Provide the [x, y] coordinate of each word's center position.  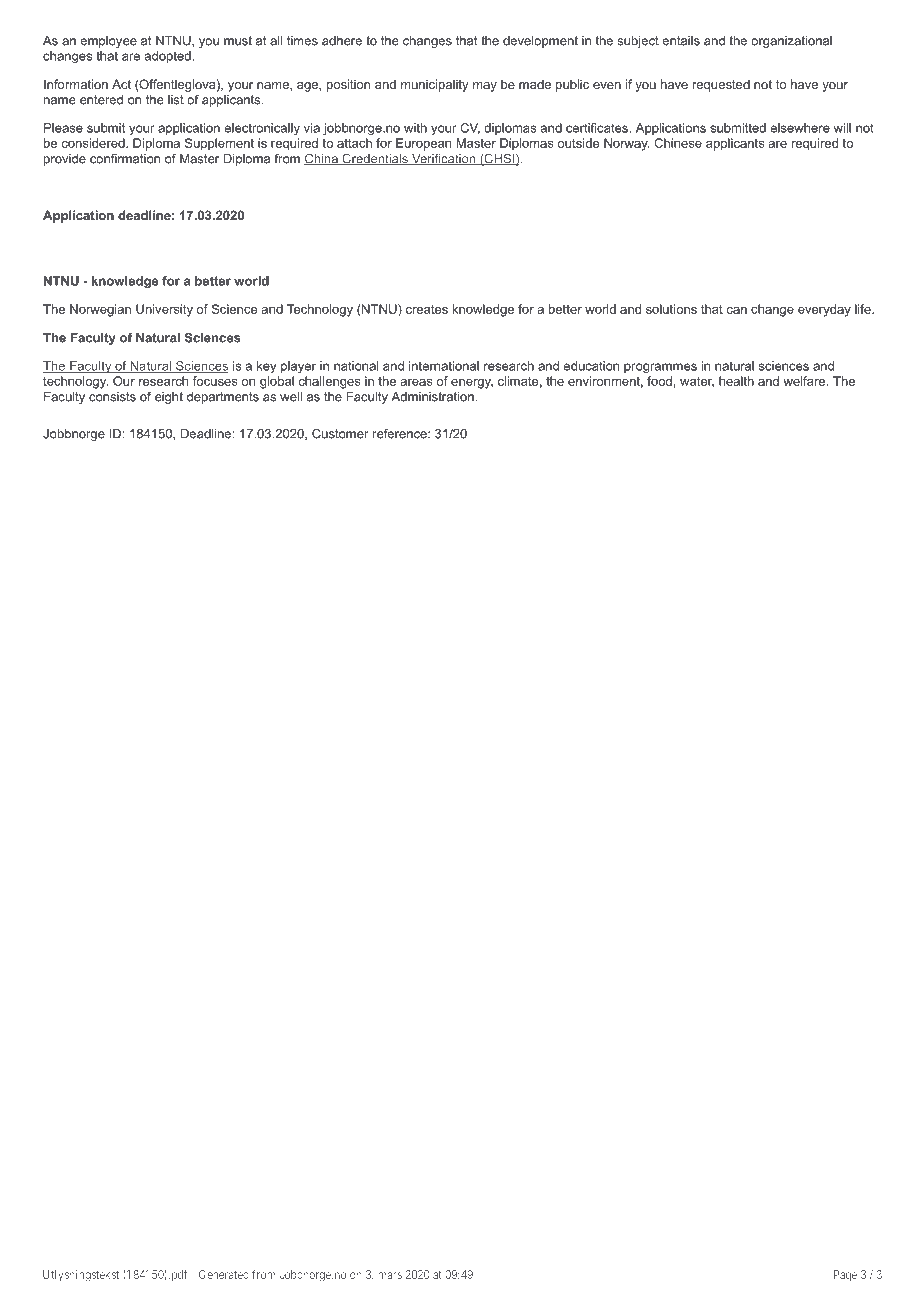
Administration [433, 397]
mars [390, 1275]
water [697, 382]
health [736, 381]
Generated [224, 1274]
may [485, 87]
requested [721, 85]
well [291, 397]
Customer [340, 433]
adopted [168, 57]
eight [169, 398]
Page [845, 1276]
